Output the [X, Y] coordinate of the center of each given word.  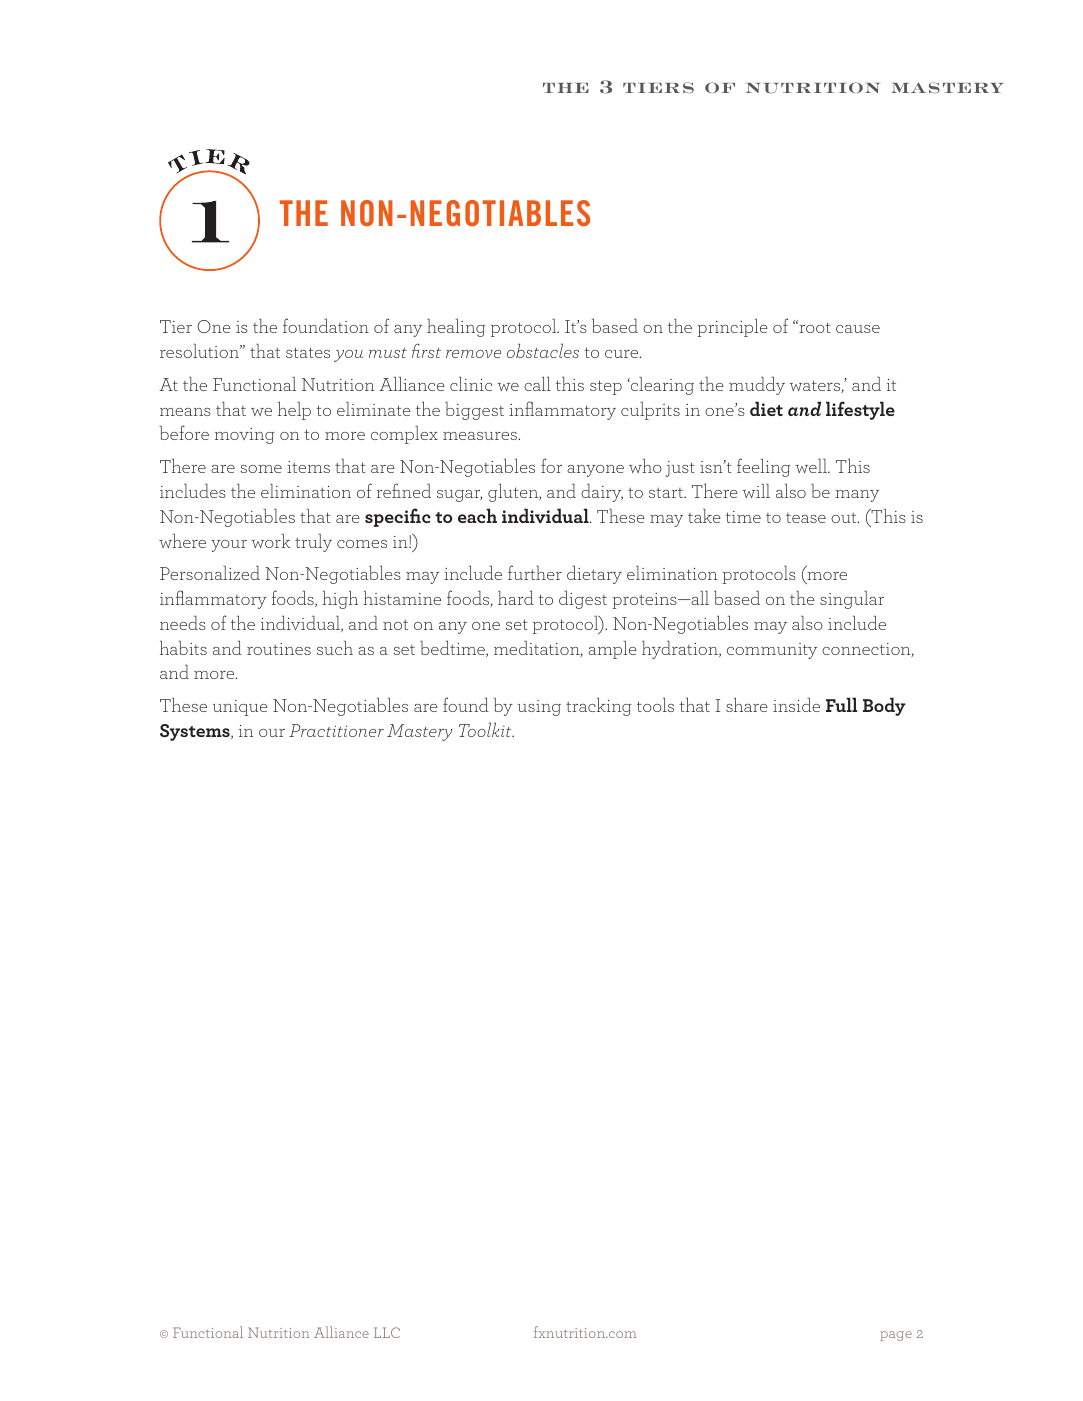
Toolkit [486, 729]
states [308, 352]
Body [884, 706]
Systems [196, 732]
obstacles [543, 350]
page [896, 1336]
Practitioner [336, 730]
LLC [387, 1332]
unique [240, 708]
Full [841, 704]
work [270, 541]
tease [806, 518]
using [539, 708]
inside [796, 705]
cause [858, 329]
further [535, 572]
